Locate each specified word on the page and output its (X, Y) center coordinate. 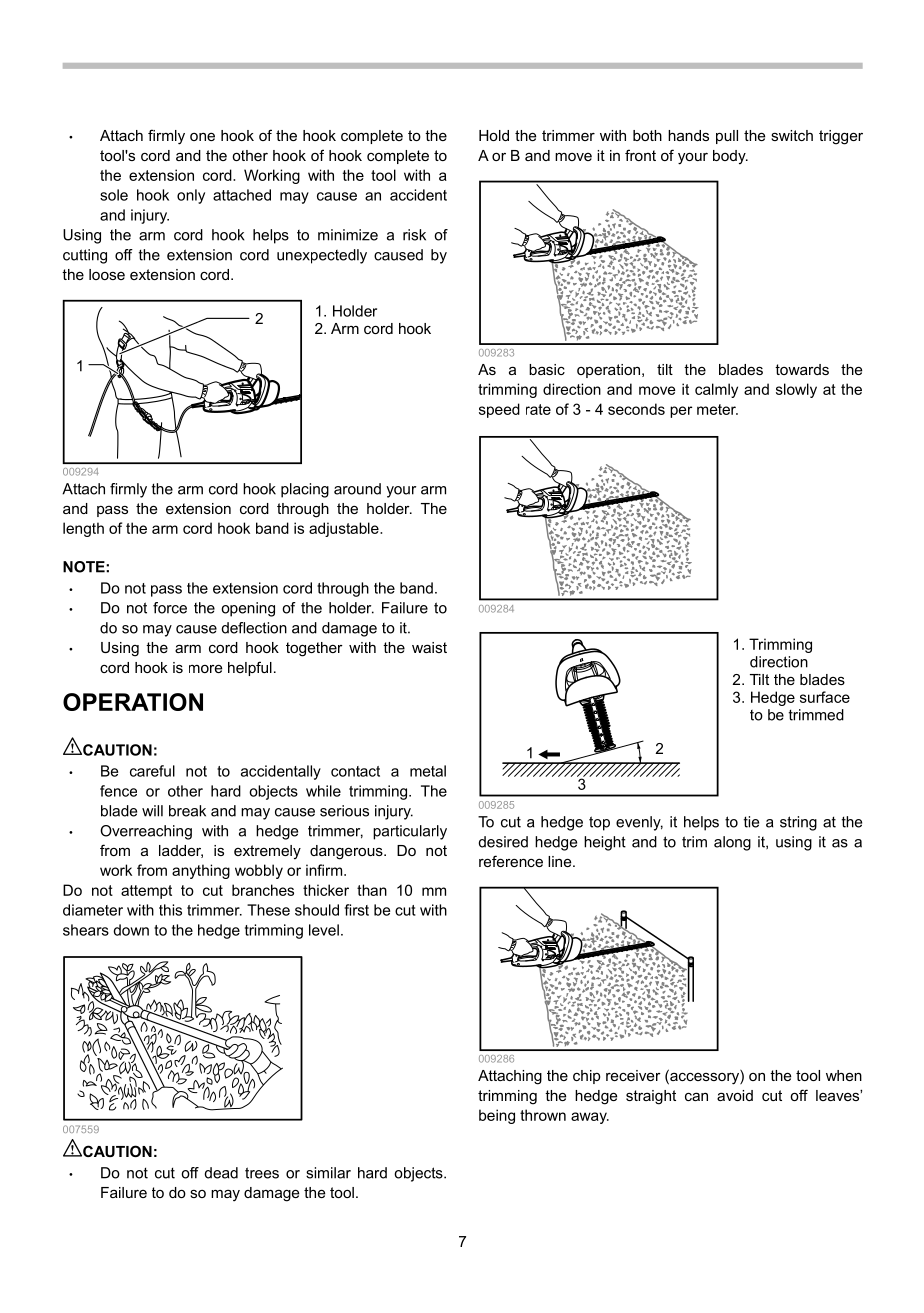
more (205, 668)
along (732, 843)
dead (221, 1173)
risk (414, 235)
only (191, 196)
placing (305, 490)
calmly (716, 390)
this (170, 910)
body (730, 157)
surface (825, 697)
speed (499, 410)
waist (429, 647)
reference (511, 861)
